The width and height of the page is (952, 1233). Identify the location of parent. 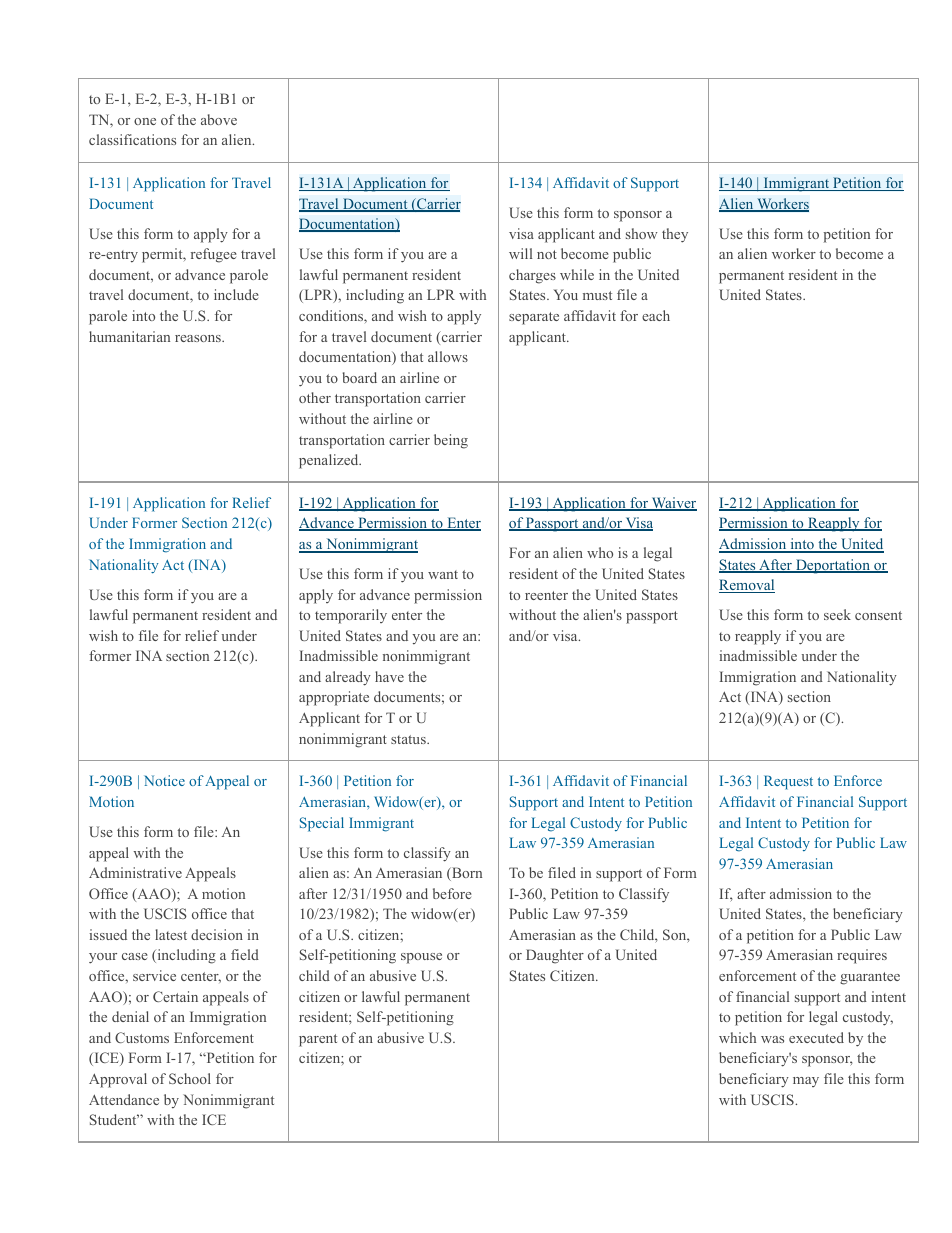
(318, 1040).
